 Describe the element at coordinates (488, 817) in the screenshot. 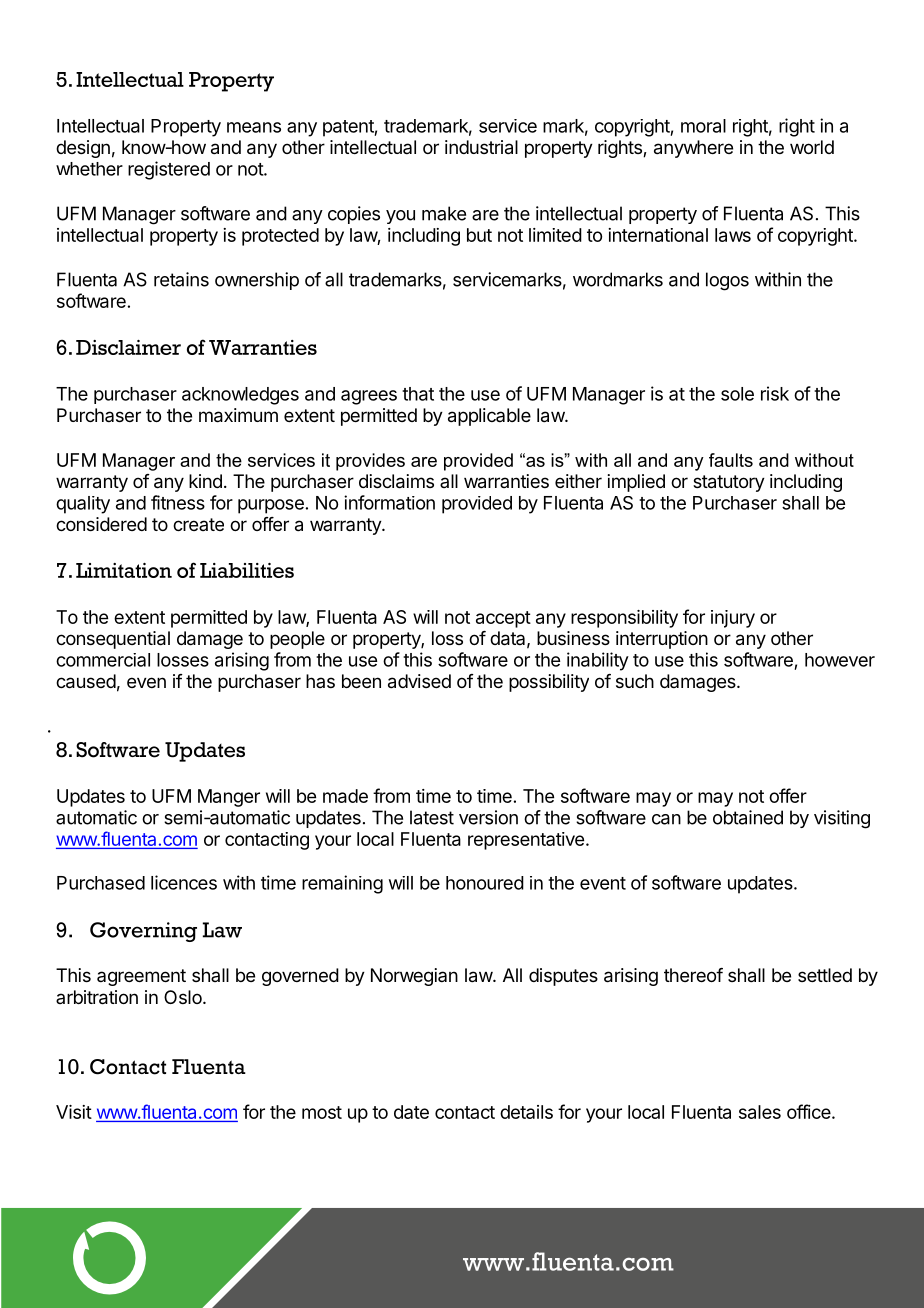

I see `version` at that location.
